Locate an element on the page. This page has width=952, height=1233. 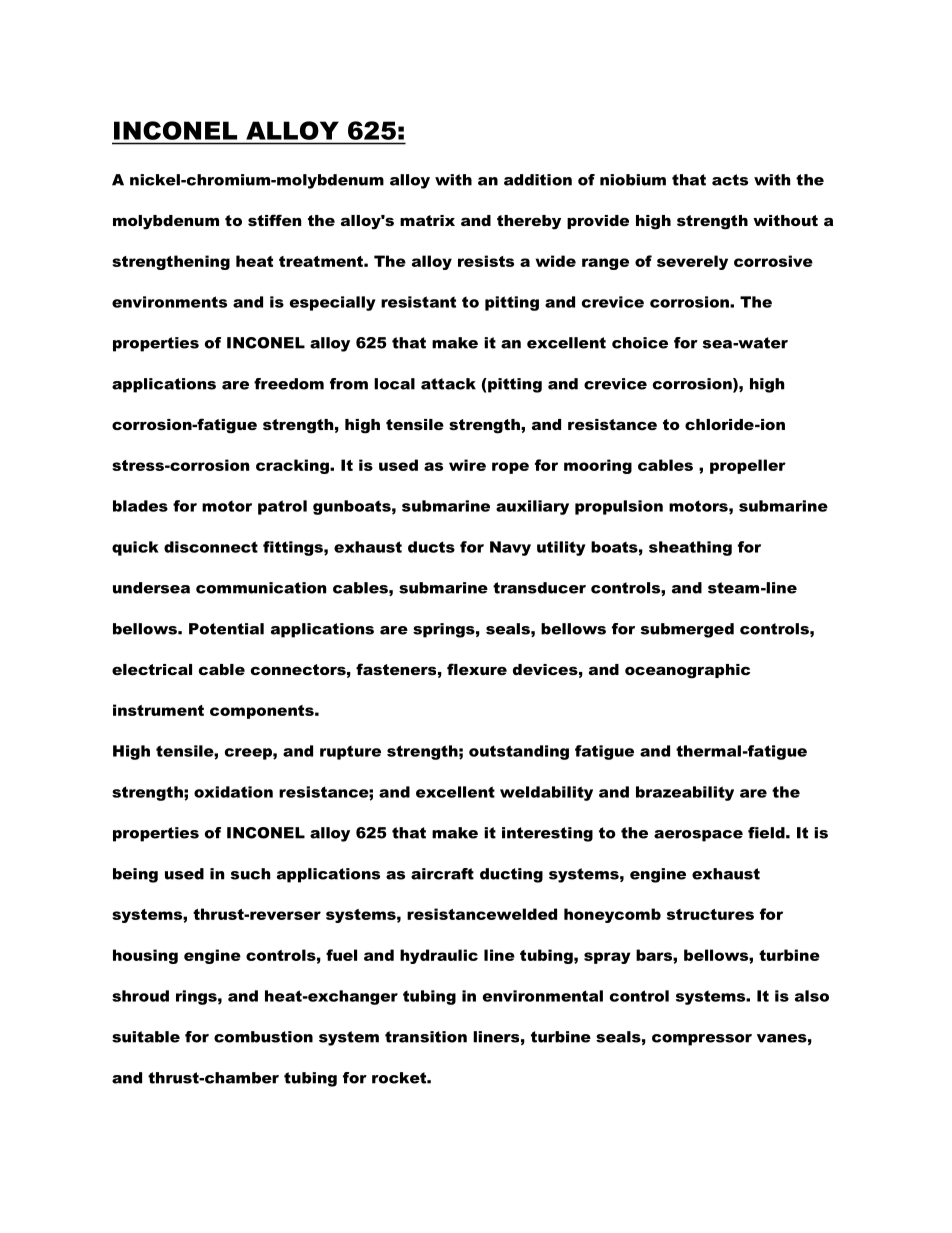
aircraft is located at coordinates (442, 874).
